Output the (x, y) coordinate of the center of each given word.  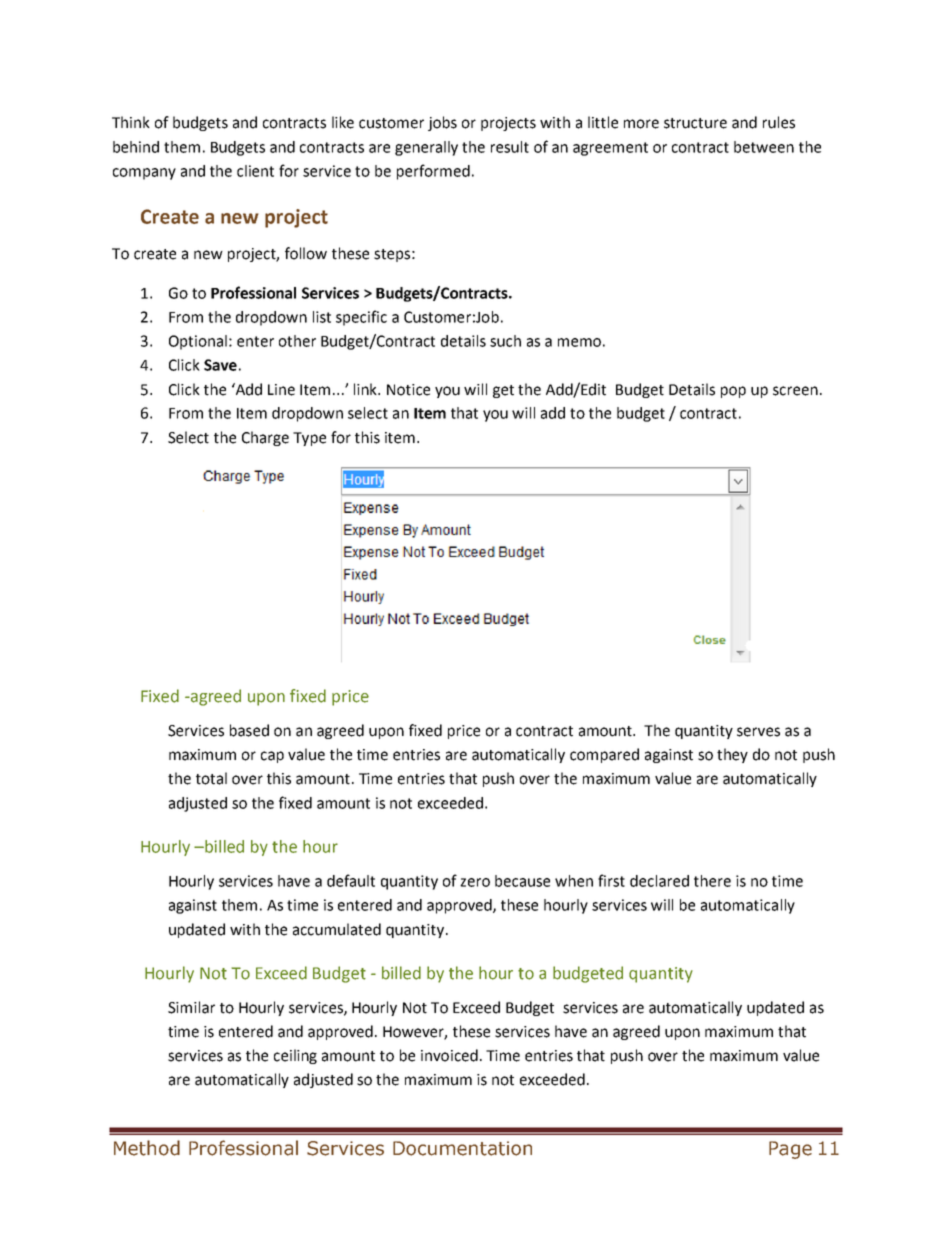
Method (147, 1148)
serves (758, 732)
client (255, 171)
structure (695, 123)
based (249, 730)
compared (604, 755)
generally (426, 148)
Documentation (462, 1148)
